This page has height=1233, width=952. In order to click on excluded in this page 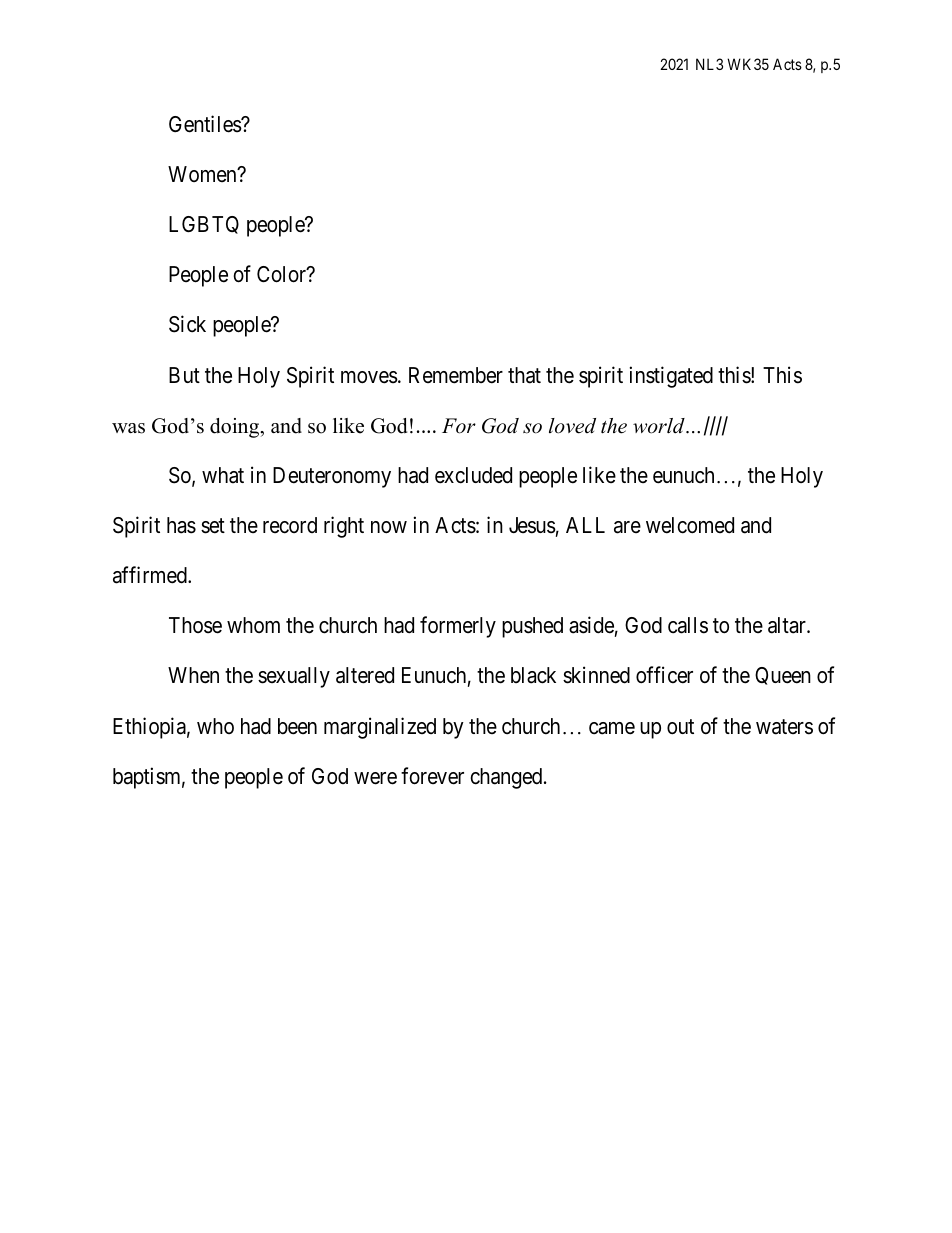, I will do `click(473, 475)`.
